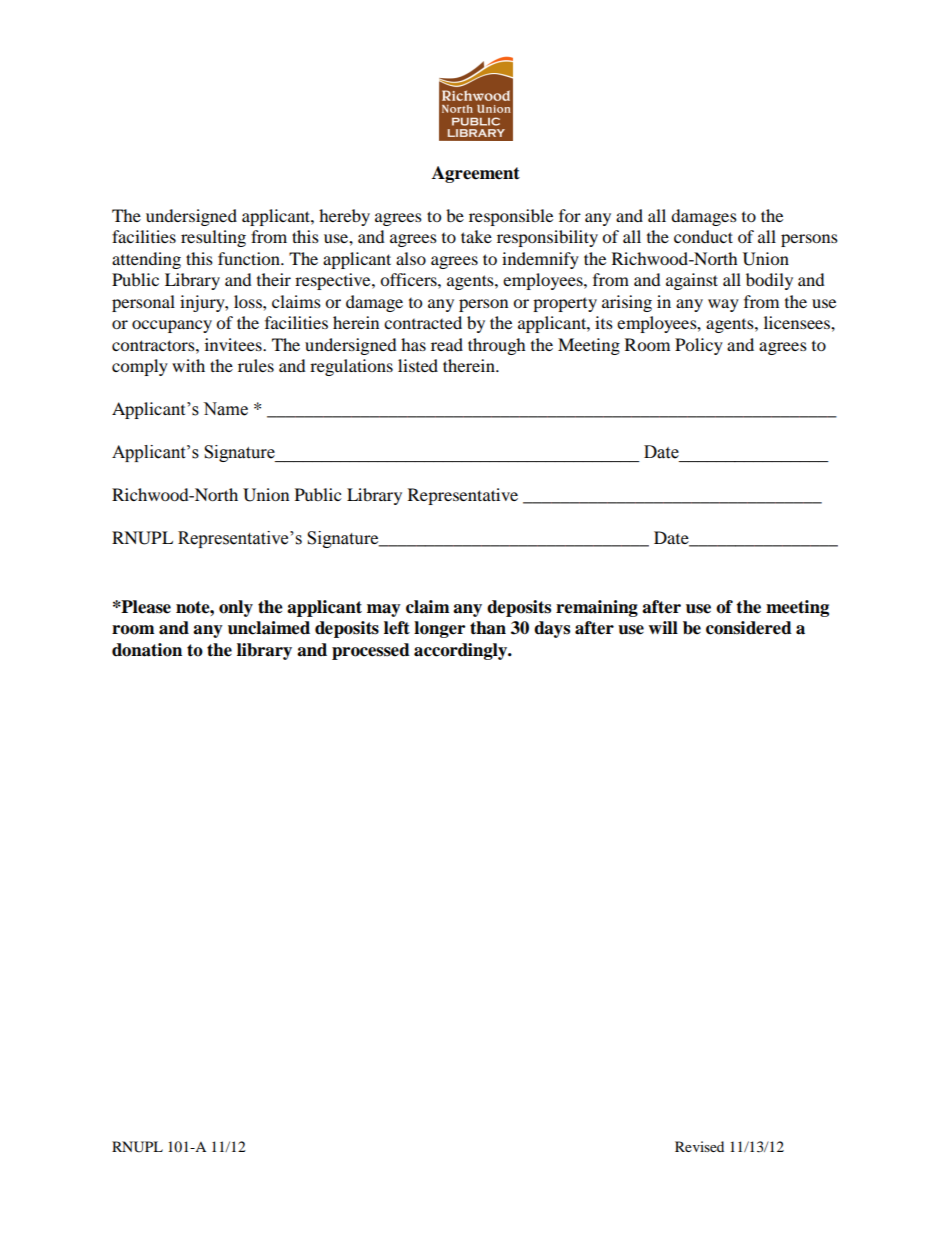 This screenshot has height=1233, width=952. What do you see at coordinates (476, 174) in the screenshot?
I see `Agreement` at bounding box center [476, 174].
